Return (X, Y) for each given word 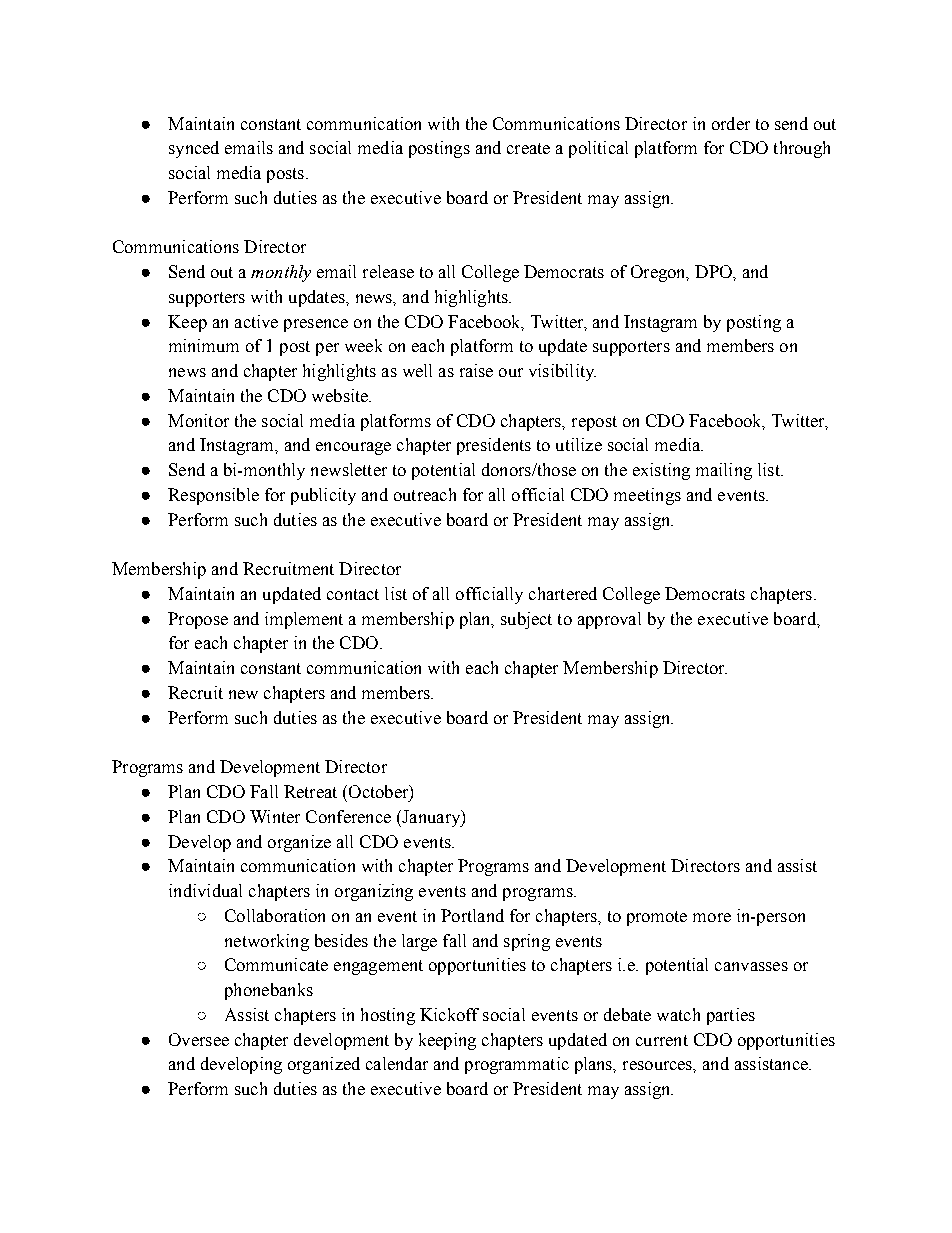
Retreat (310, 791)
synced (194, 149)
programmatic (517, 1065)
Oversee (199, 1039)
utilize (579, 444)
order (731, 123)
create (528, 148)
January (431, 818)
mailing (724, 471)
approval (609, 620)
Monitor (198, 420)
